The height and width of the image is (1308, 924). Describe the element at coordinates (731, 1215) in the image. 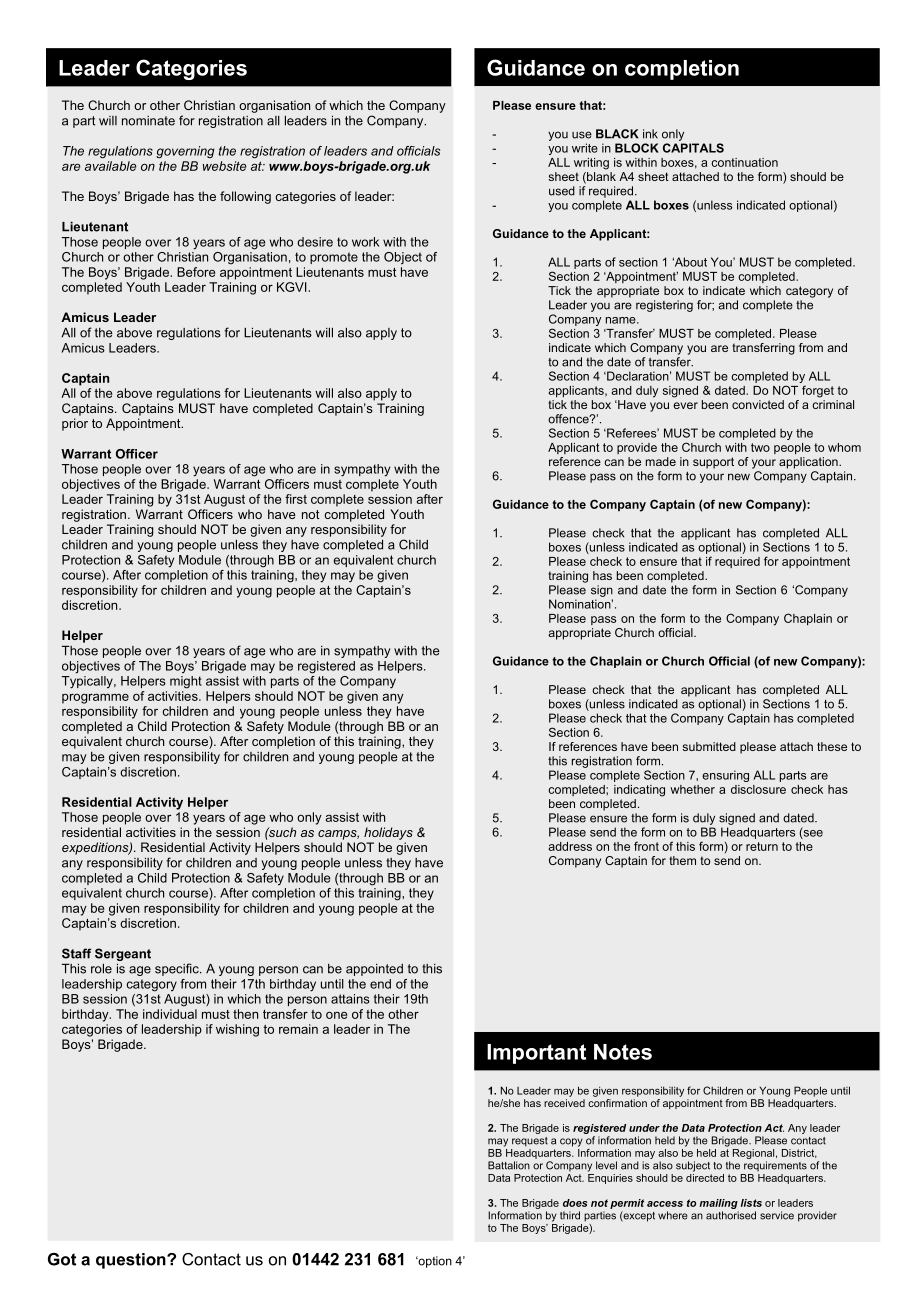

I see `authorised` at that location.
